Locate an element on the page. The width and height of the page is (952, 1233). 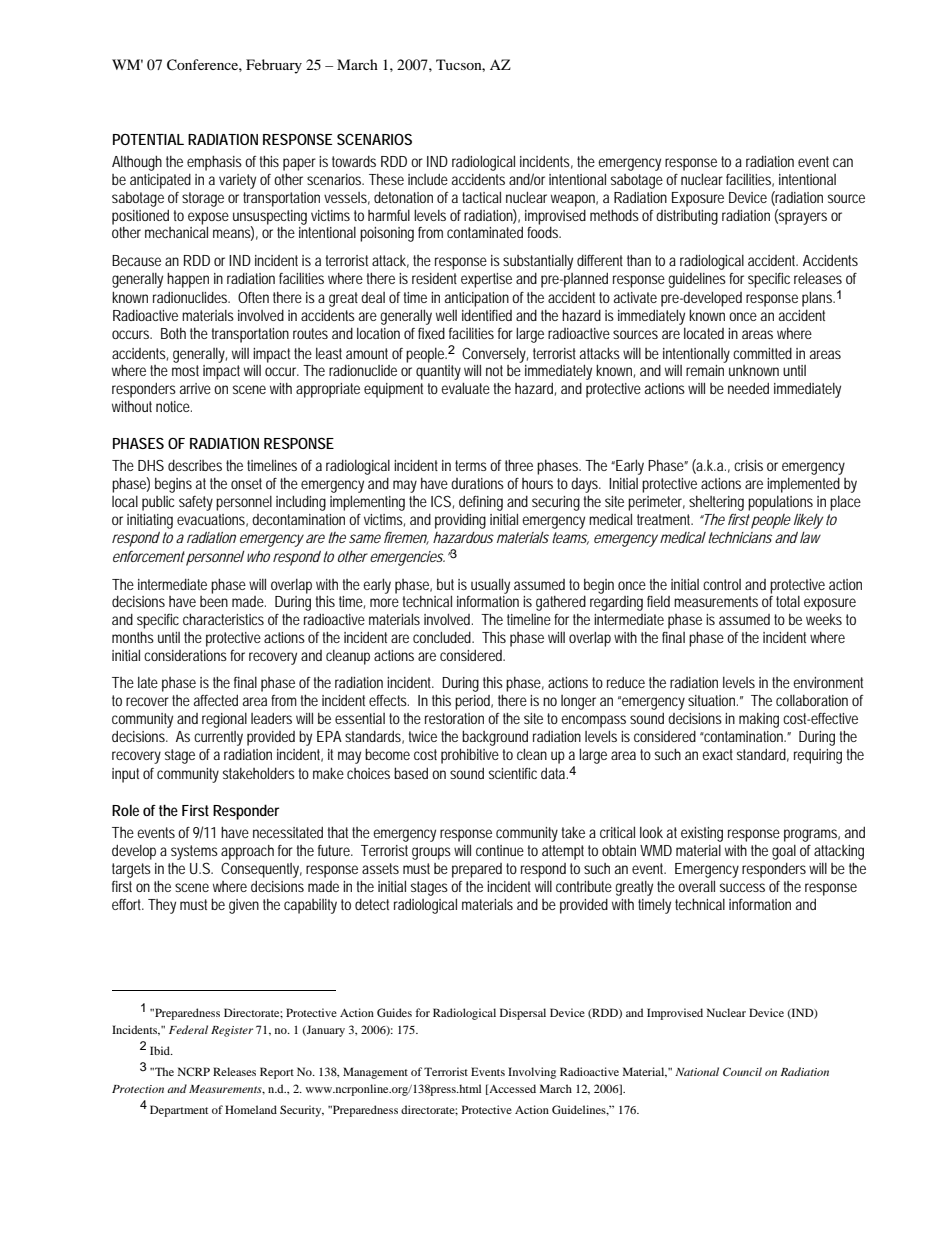
February is located at coordinates (274, 66).
